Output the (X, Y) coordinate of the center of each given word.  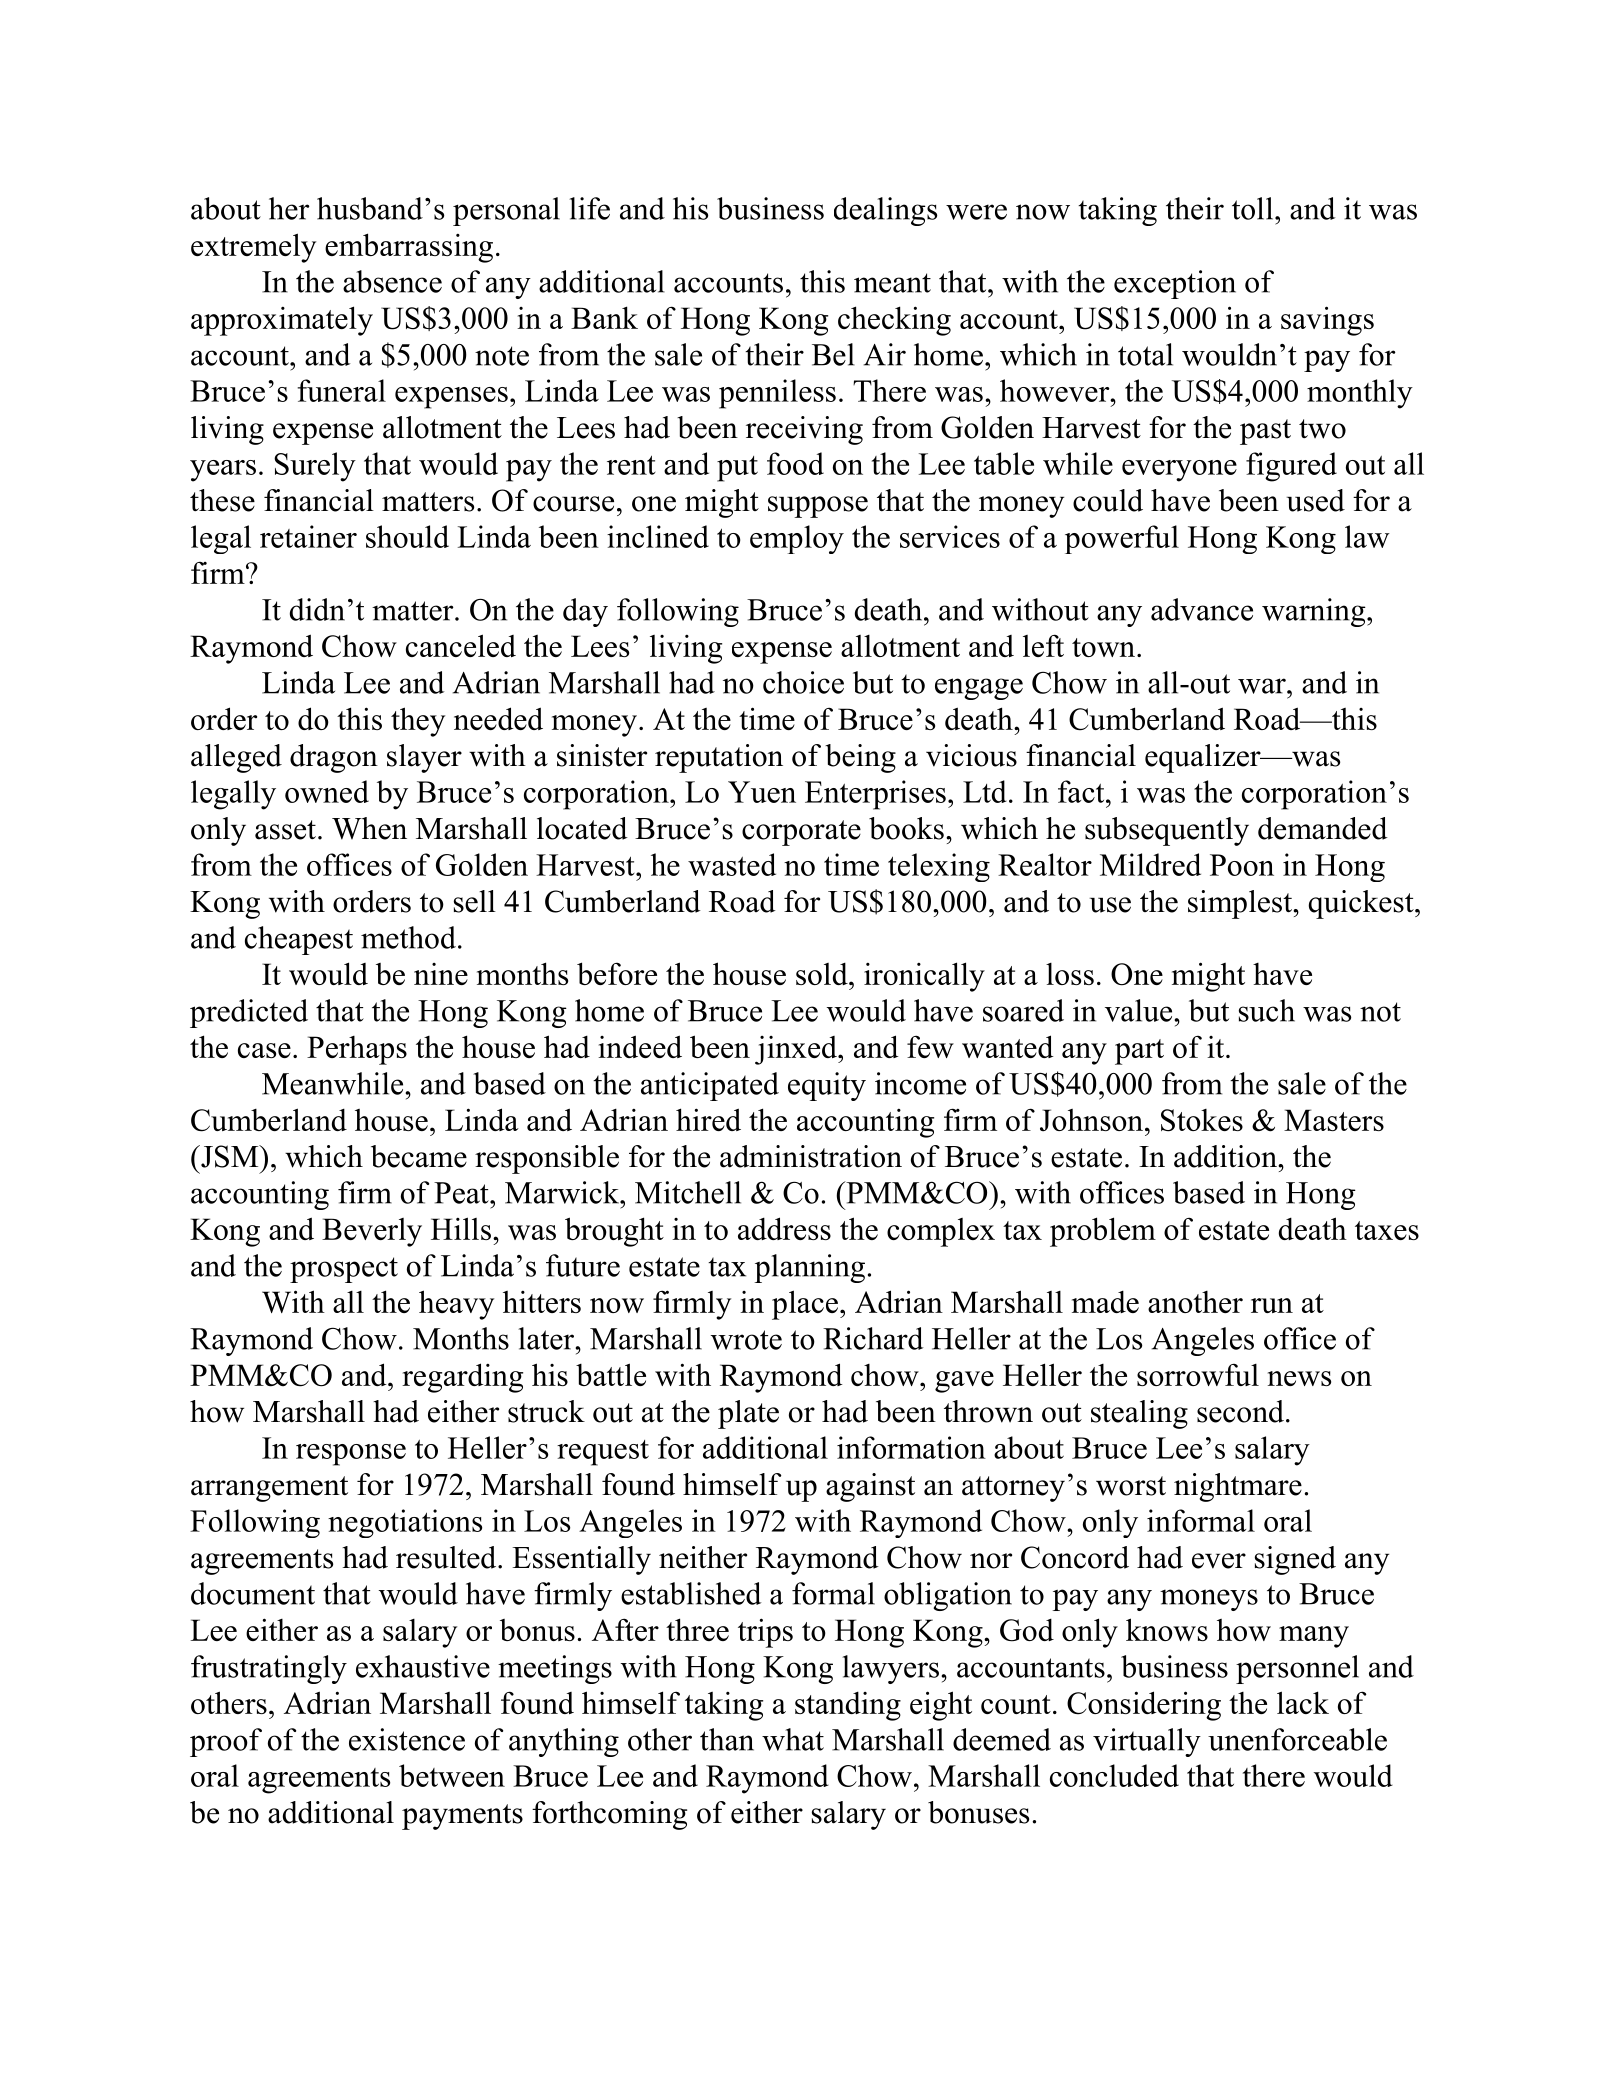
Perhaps (357, 1050)
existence (407, 1739)
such (1267, 1010)
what (793, 1739)
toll (1254, 208)
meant (892, 283)
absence (392, 281)
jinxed (797, 1050)
